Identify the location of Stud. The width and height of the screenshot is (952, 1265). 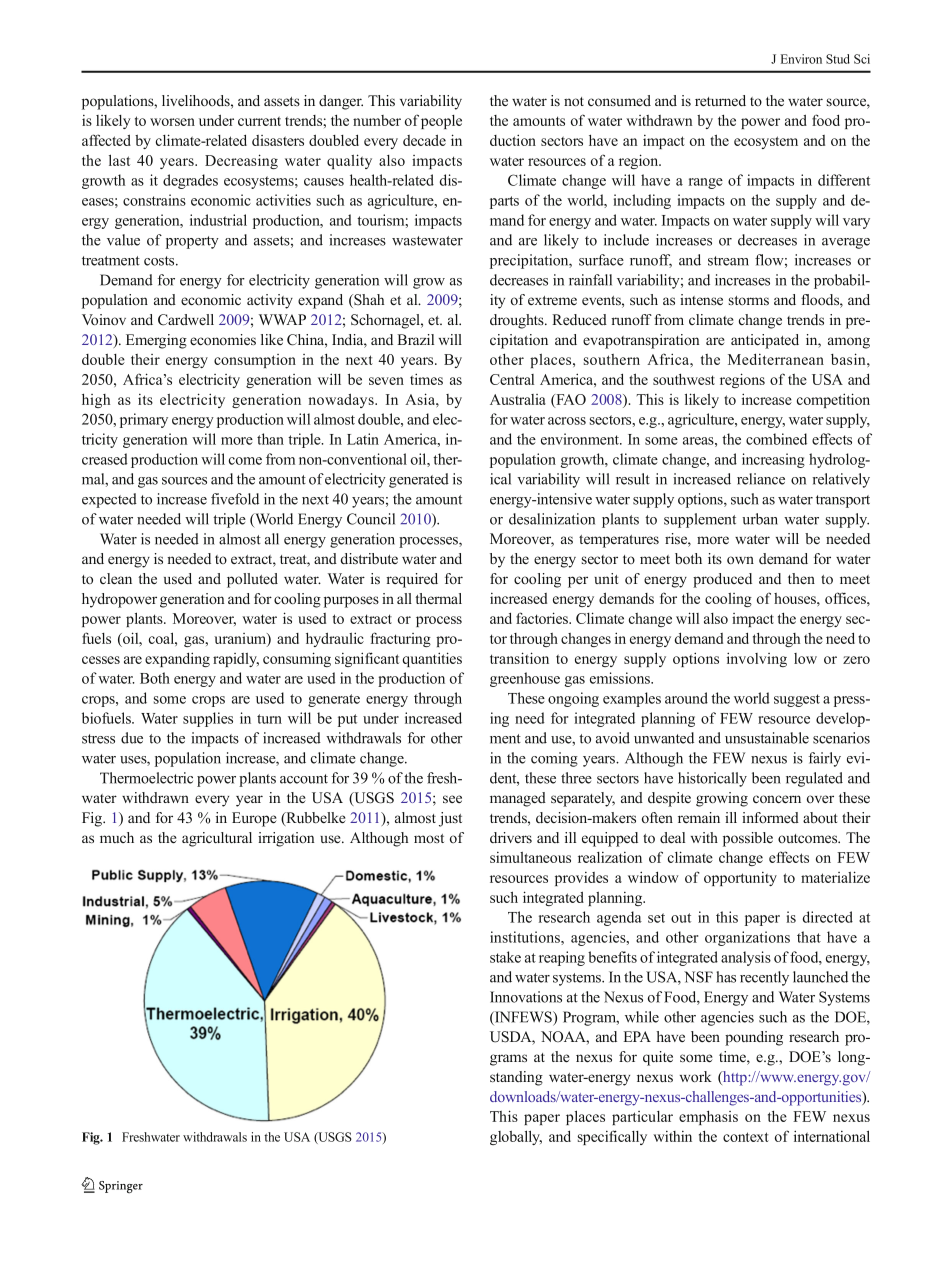
(838, 59).
